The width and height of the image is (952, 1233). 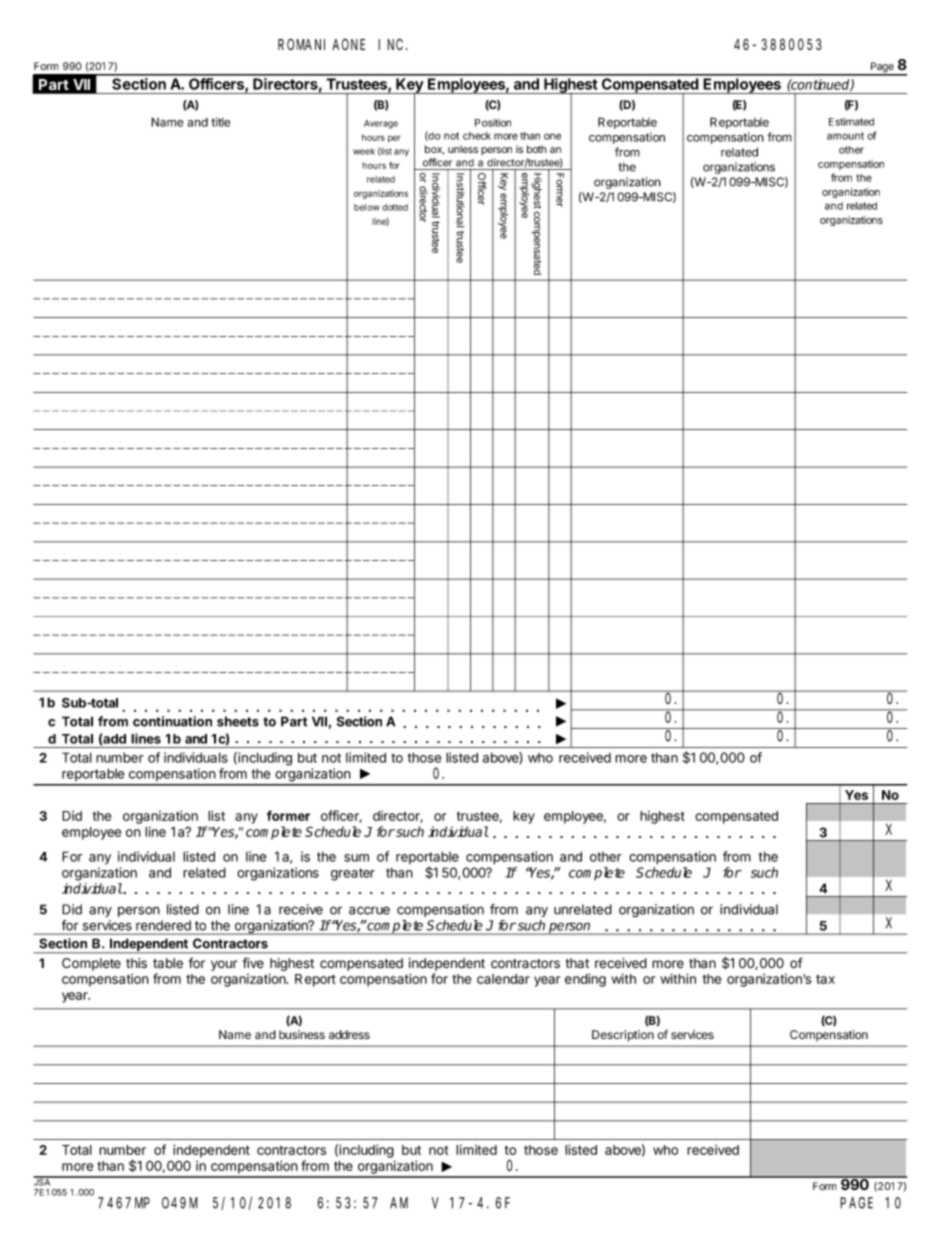 What do you see at coordinates (395, 207) in the image?
I see `dotted` at bounding box center [395, 207].
